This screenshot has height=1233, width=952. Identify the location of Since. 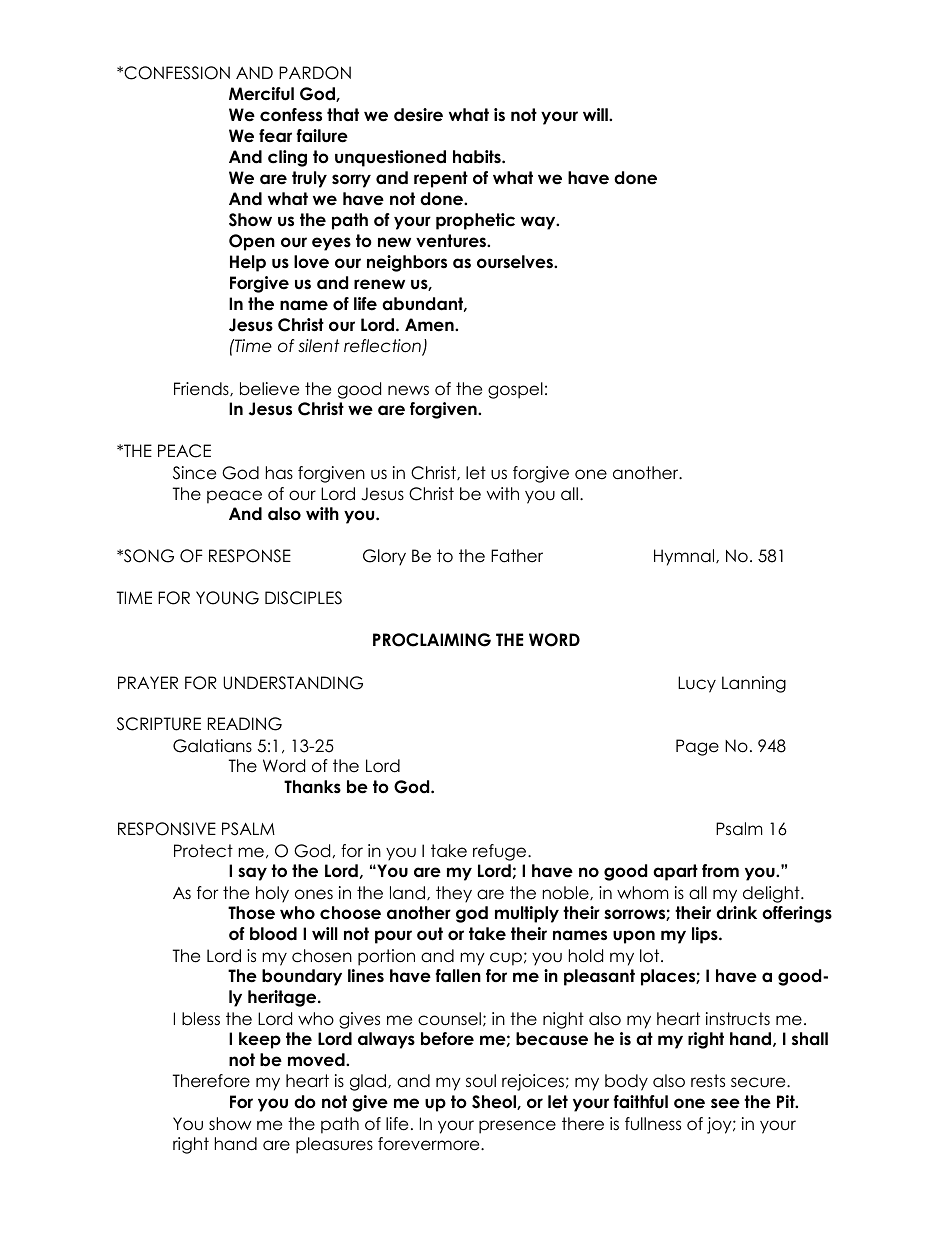
(194, 473).
